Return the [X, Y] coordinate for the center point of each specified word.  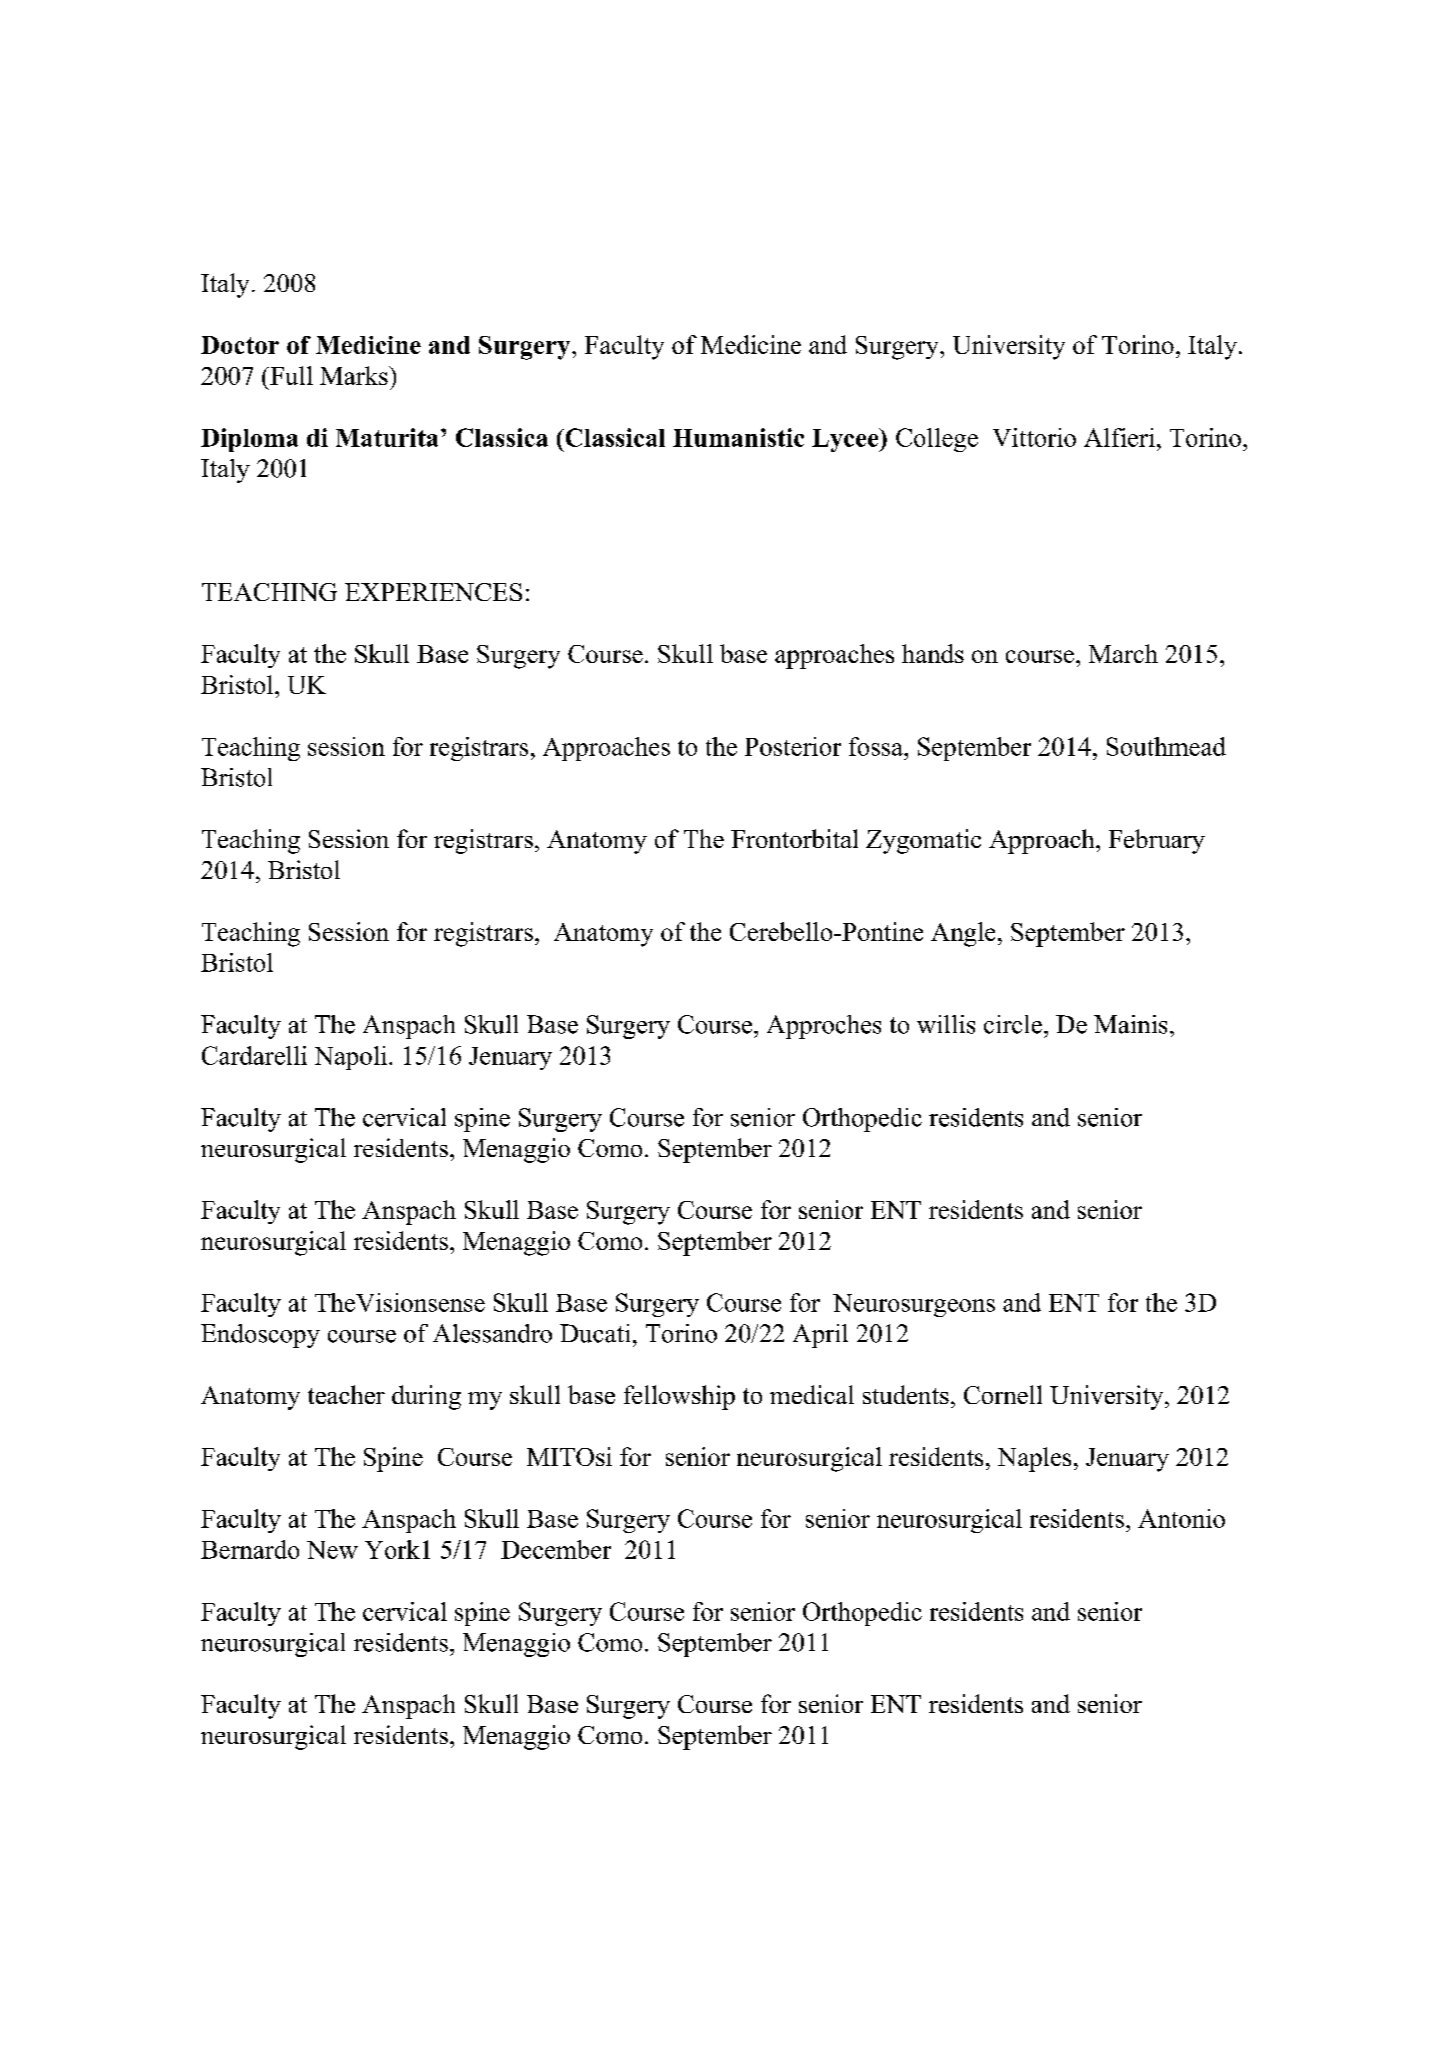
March [1123, 653]
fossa [877, 746]
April [820, 1336]
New [332, 1550]
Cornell [1003, 1394]
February [1157, 841]
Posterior [793, 746]
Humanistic [738, 437]
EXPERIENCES [433, 592]
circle [1013, 1024]
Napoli [351, 1058]
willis [946, 1024]
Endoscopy [260, 1336]
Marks [355, 375]
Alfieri [1119, 437]
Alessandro [492, 1333]
